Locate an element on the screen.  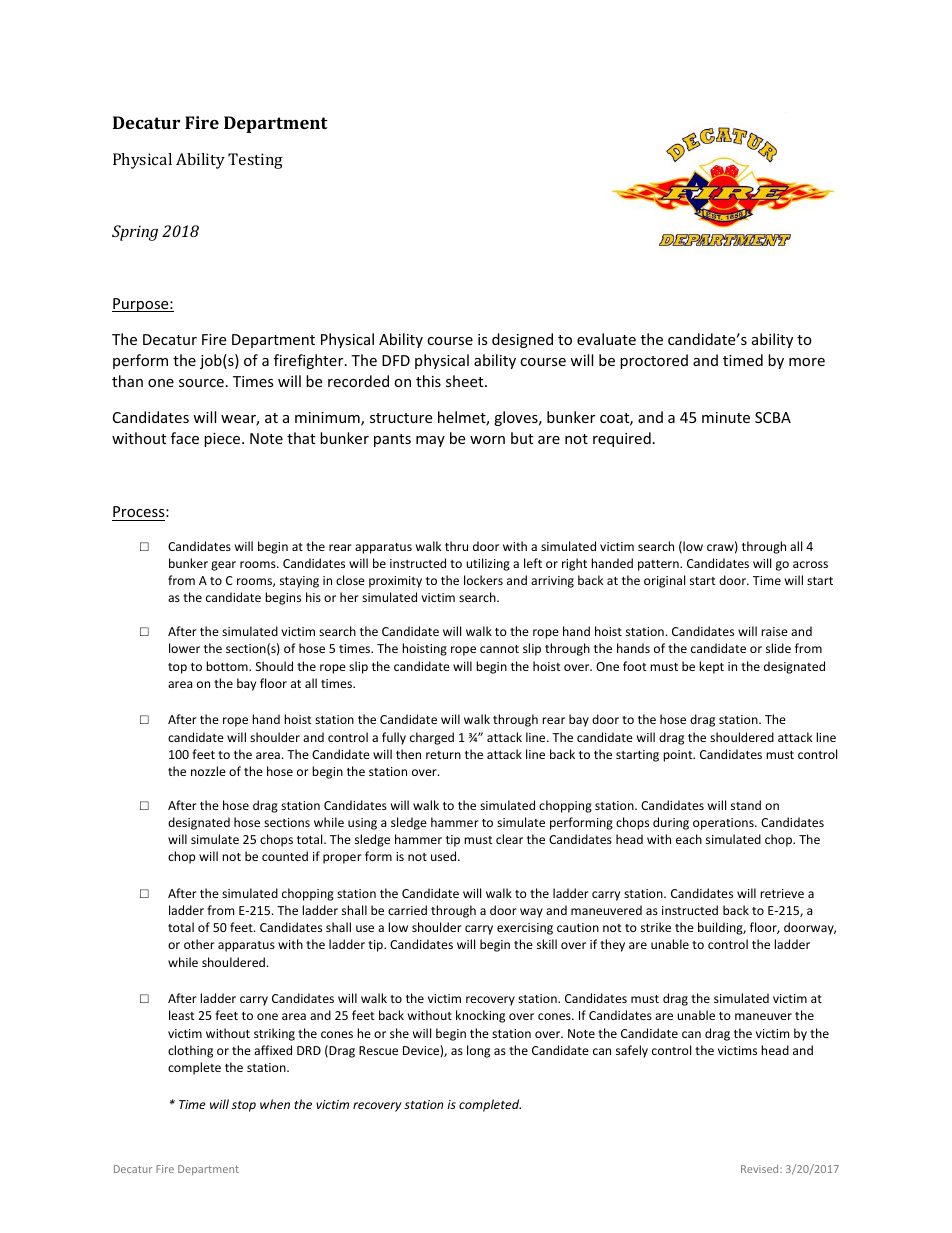
worn is located at coordinates (487, 440).
